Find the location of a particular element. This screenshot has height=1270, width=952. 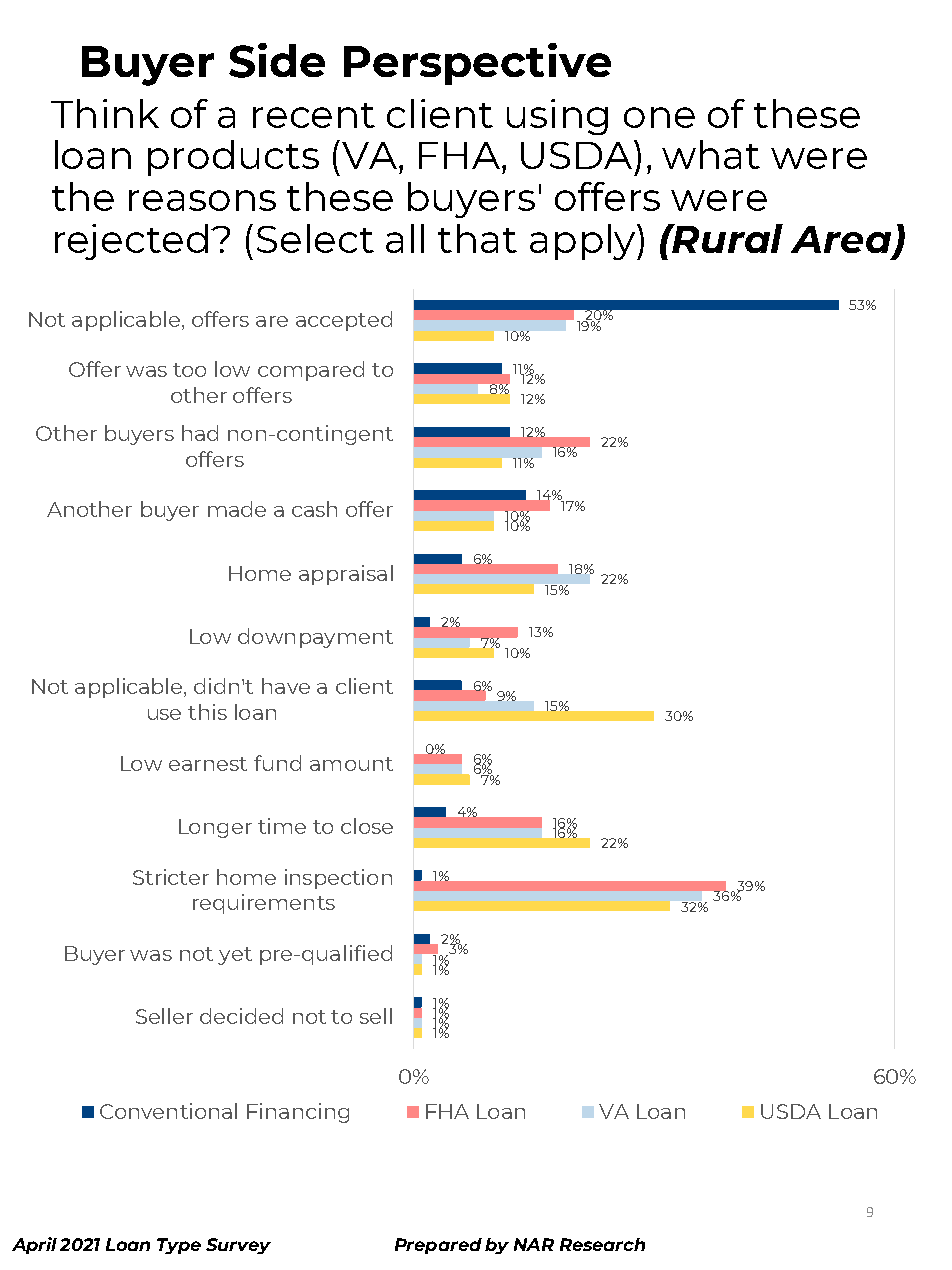

Perspective is located at coordinates (477, 64).
